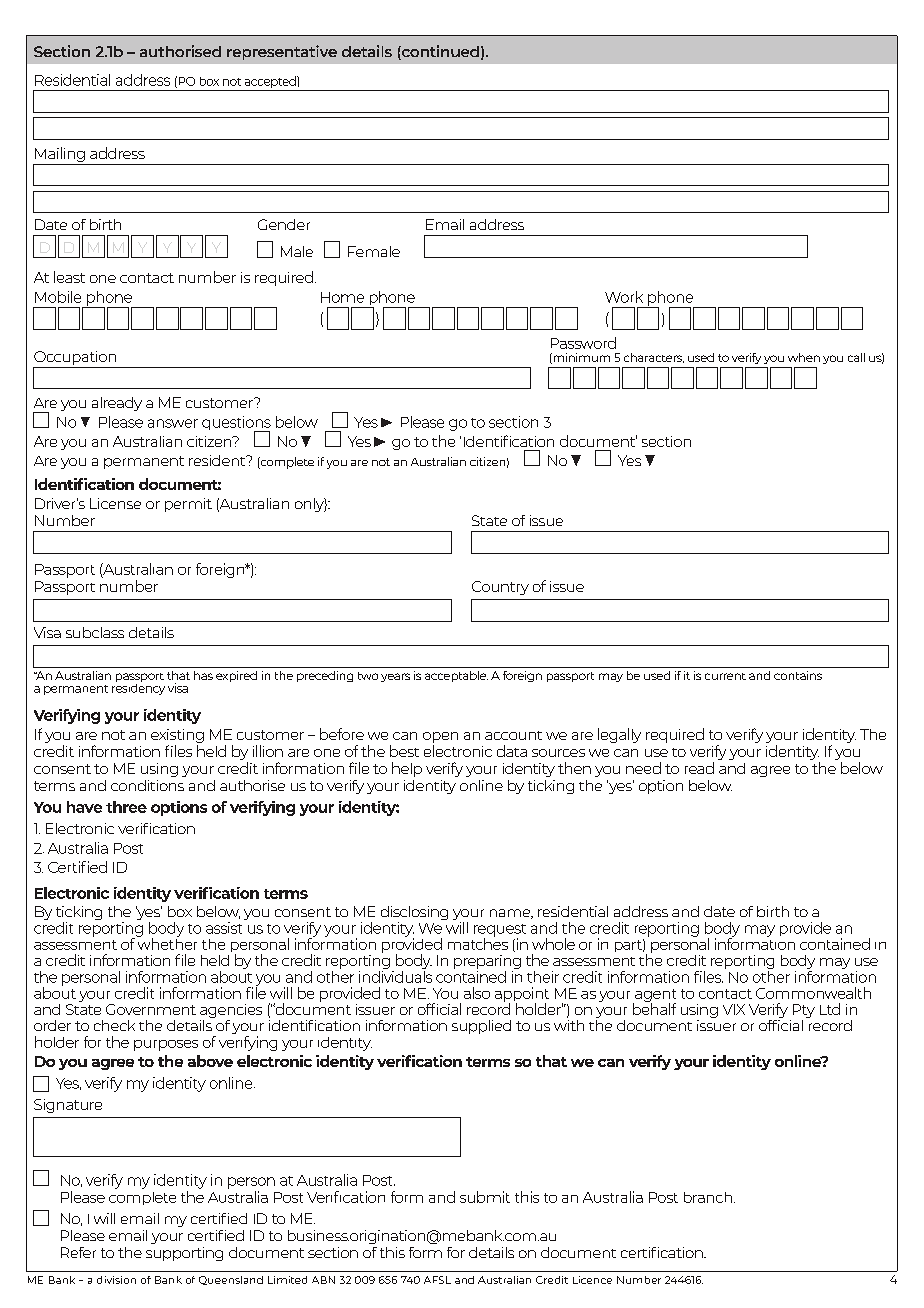 The image size is (924, 1308). Describe the element at coordinates (184, 1254) in the document. I see `supporting` at that location.
